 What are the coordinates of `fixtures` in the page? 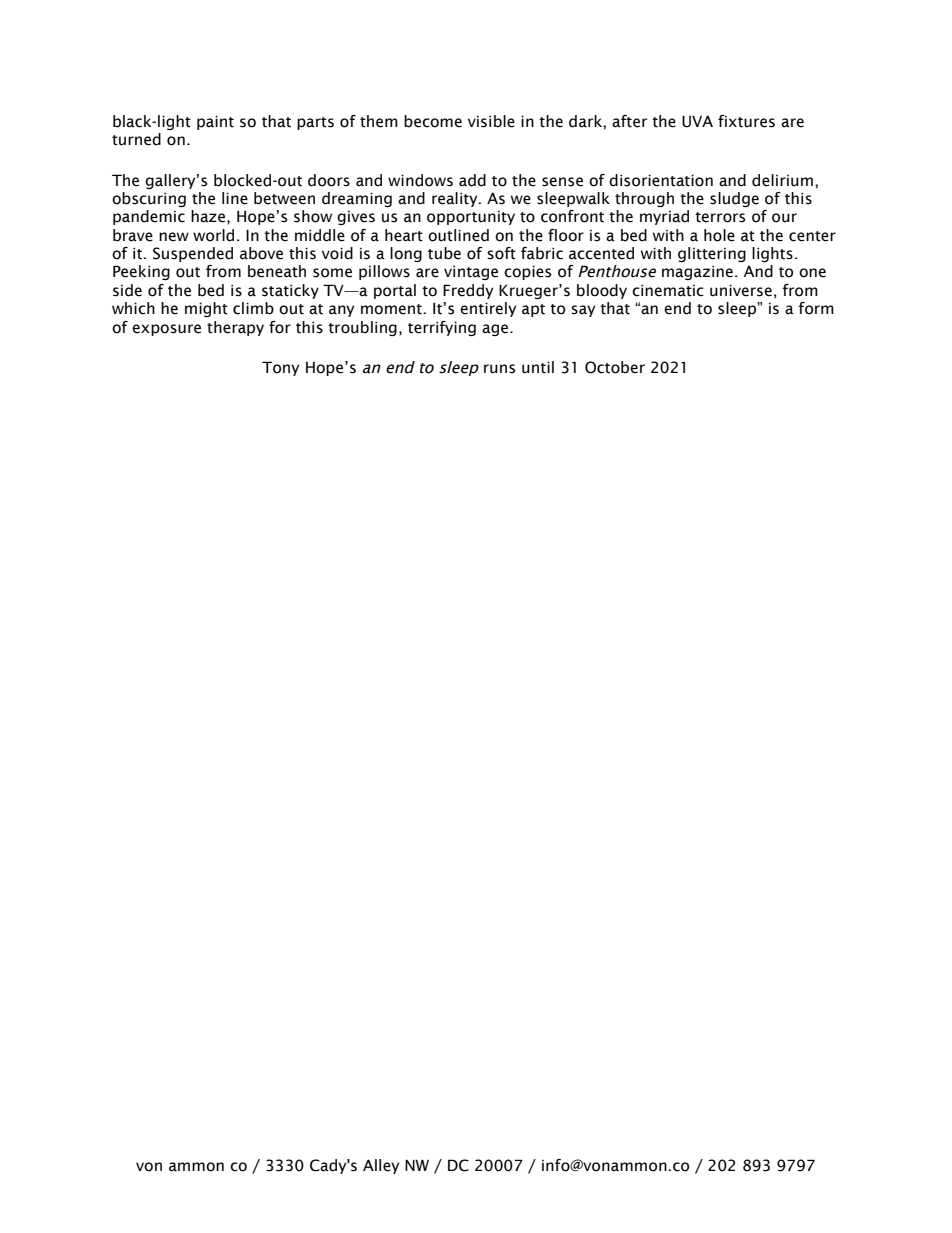 It's located at (746, 121).
